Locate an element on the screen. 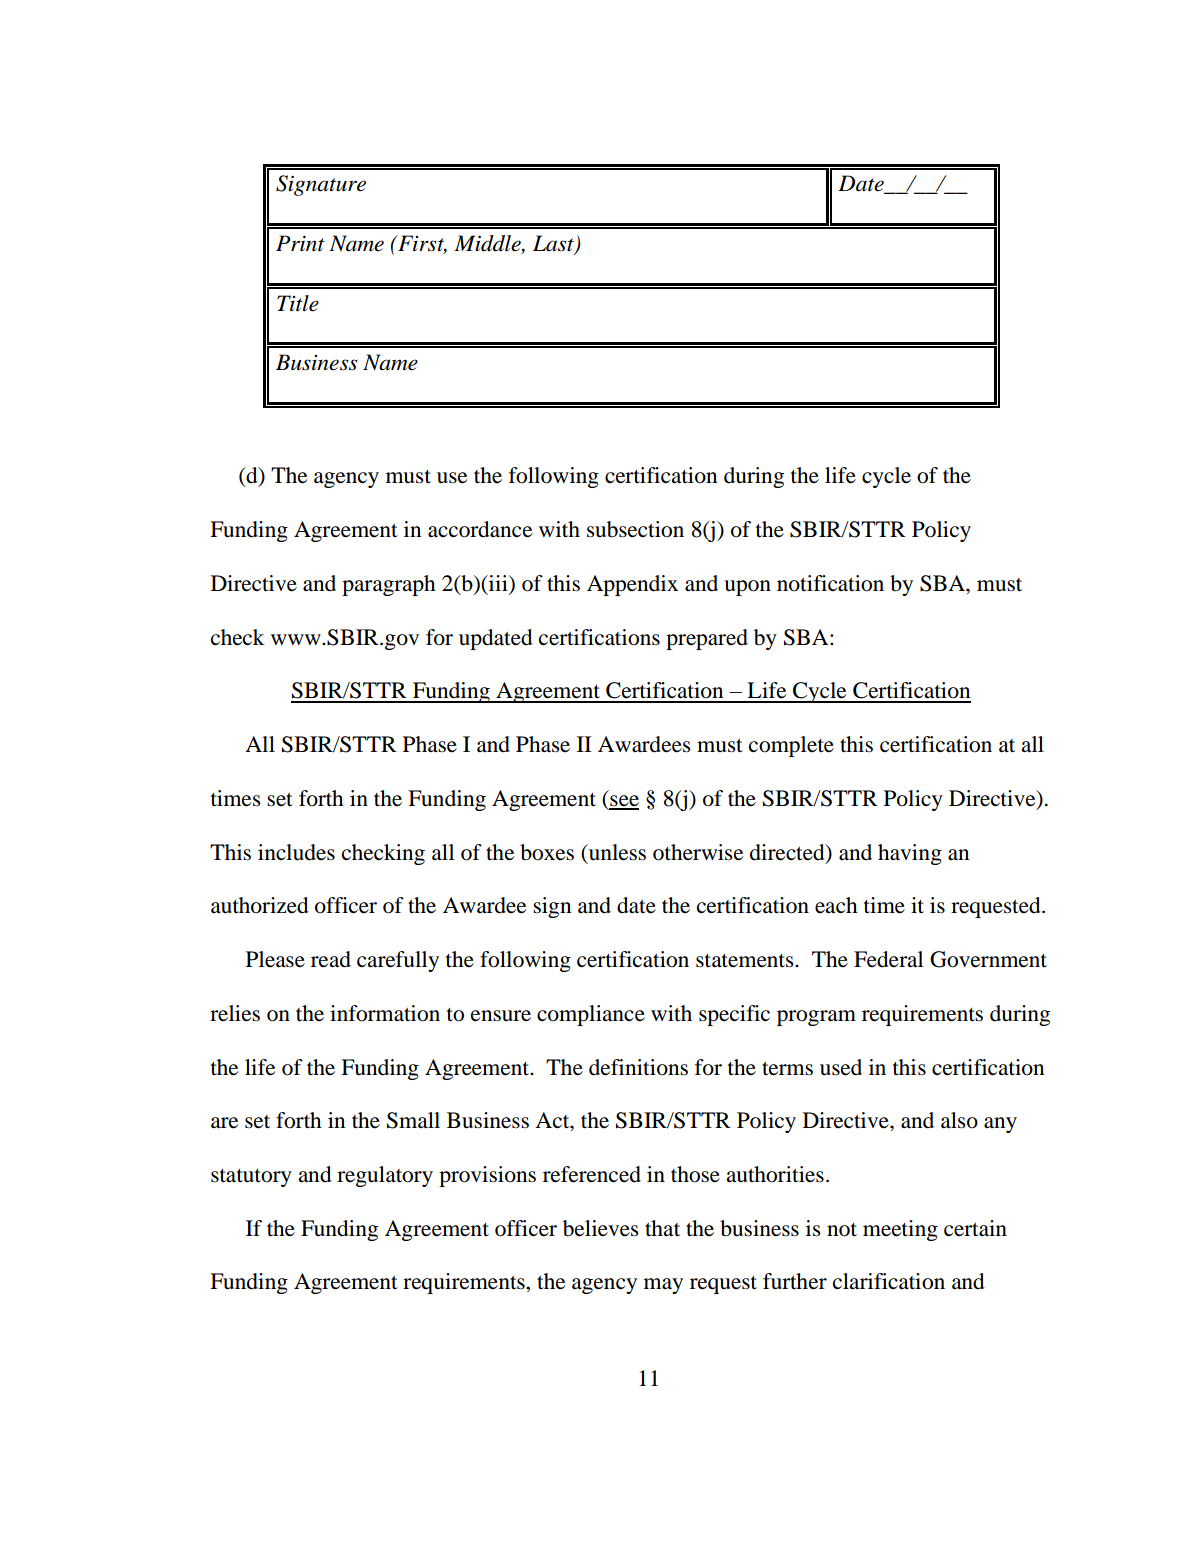  believes is located at coordinates (601, 1228).
